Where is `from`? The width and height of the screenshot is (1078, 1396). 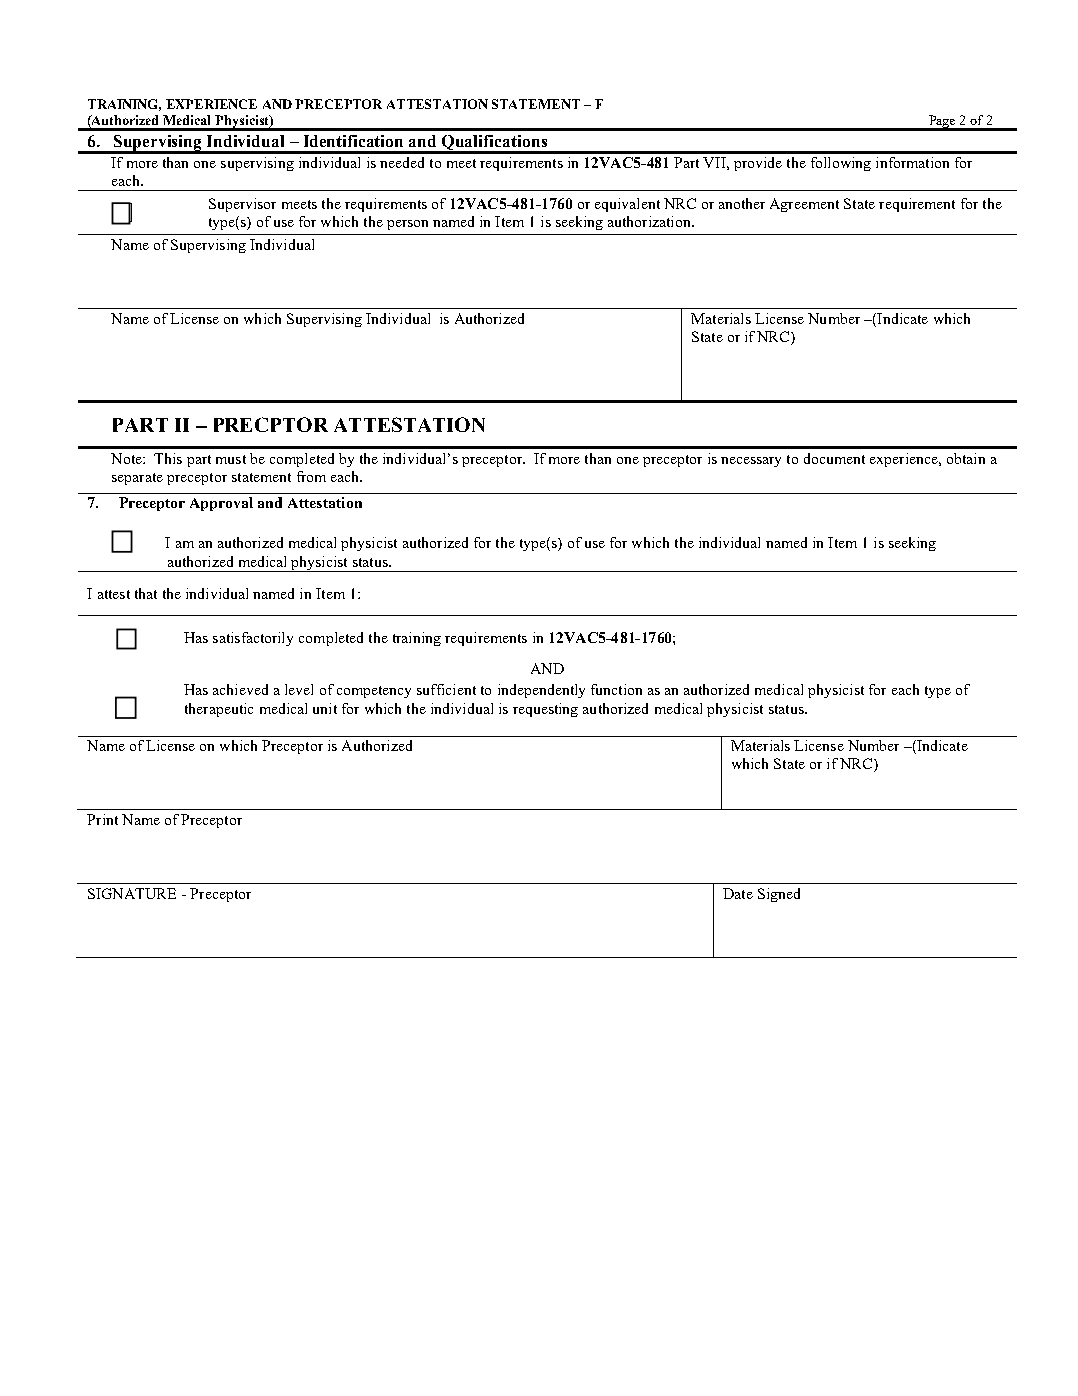
from is located at coordinates (311, 476).
